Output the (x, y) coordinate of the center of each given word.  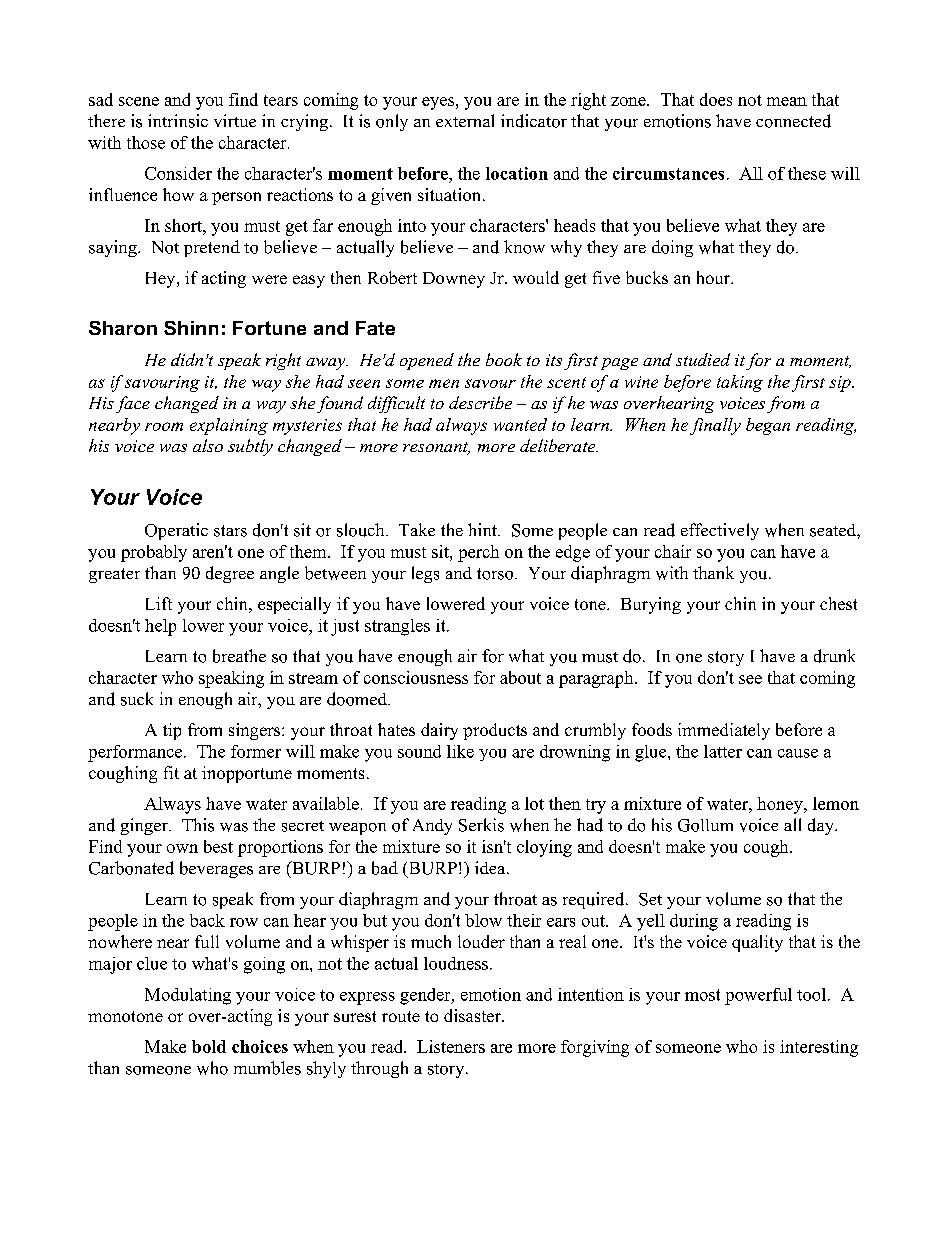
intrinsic (178, 121)
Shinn (191, 328)
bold (209, 1046)
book (504, 359)
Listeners (451, 1046)
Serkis (481, 825)
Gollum (705, 825)
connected (793, 121)
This (198, 825)
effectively (720, 531)
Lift (159, 603)
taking (740, 383)
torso (496, 574)
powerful (758, 996)
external (465, 120)
